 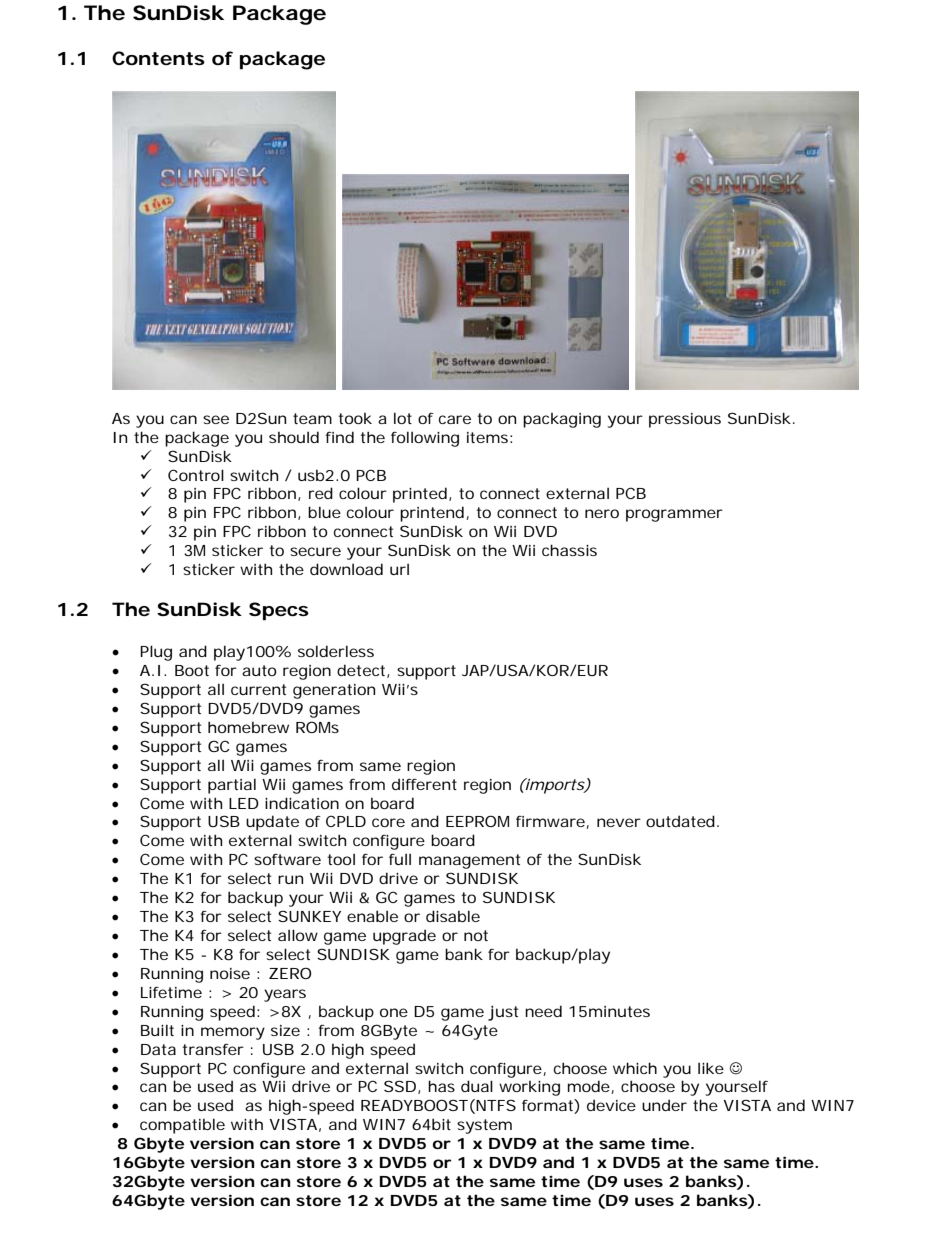 What do you see at coordinates (569, 550) in the screenshot?
I see `chassis` at bounding box center [569, 550].
